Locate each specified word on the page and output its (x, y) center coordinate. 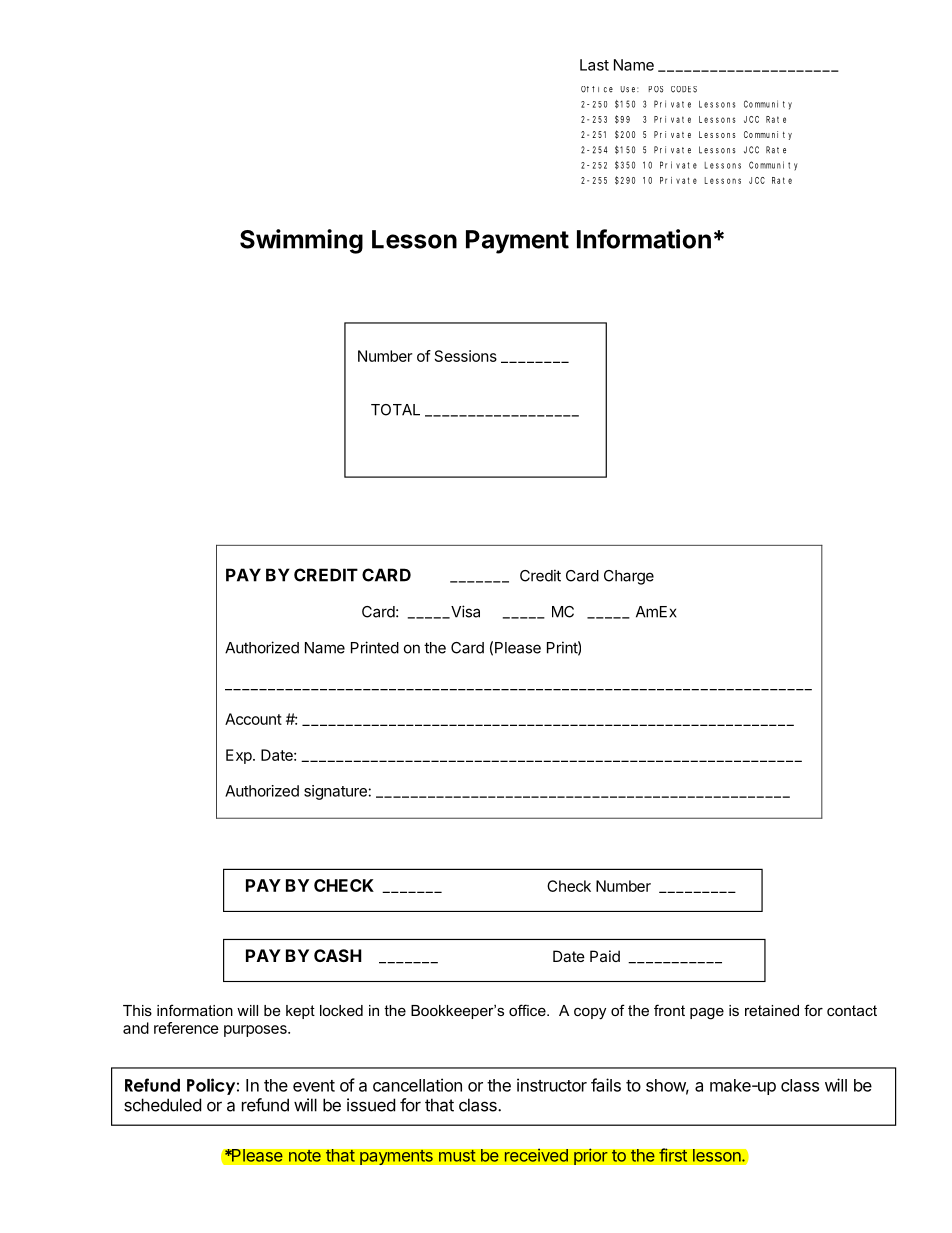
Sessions (466, 356)
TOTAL (395, 410)
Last (594, 65)
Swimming (301, 241)
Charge (629, 577)
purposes (256, 1031)
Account (253, 719)
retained (772, 1010)
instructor (552, 1085)
